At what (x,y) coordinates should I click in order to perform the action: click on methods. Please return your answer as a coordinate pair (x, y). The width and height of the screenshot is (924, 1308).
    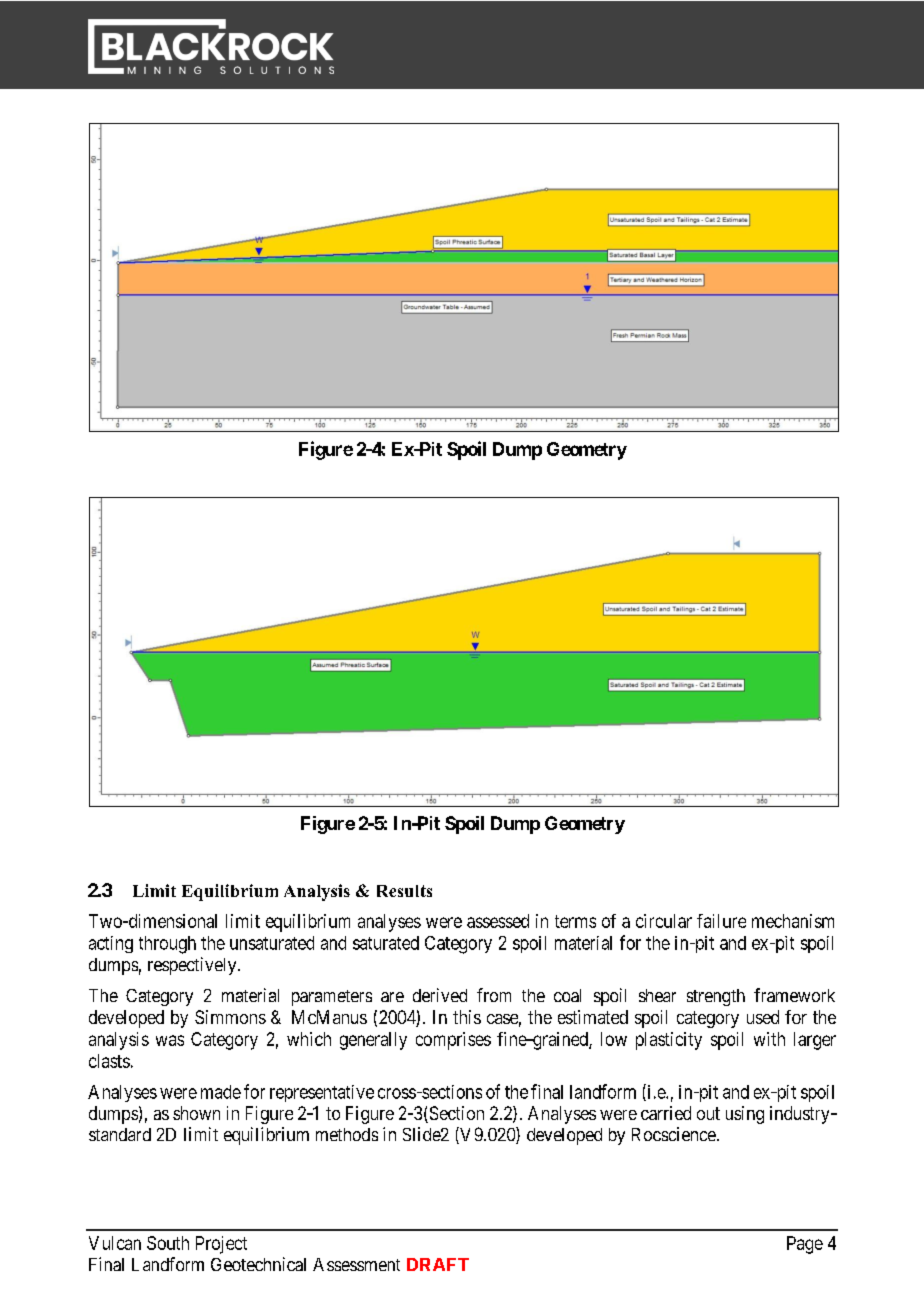
    Looking at the image, I should click on (347, 1134).
